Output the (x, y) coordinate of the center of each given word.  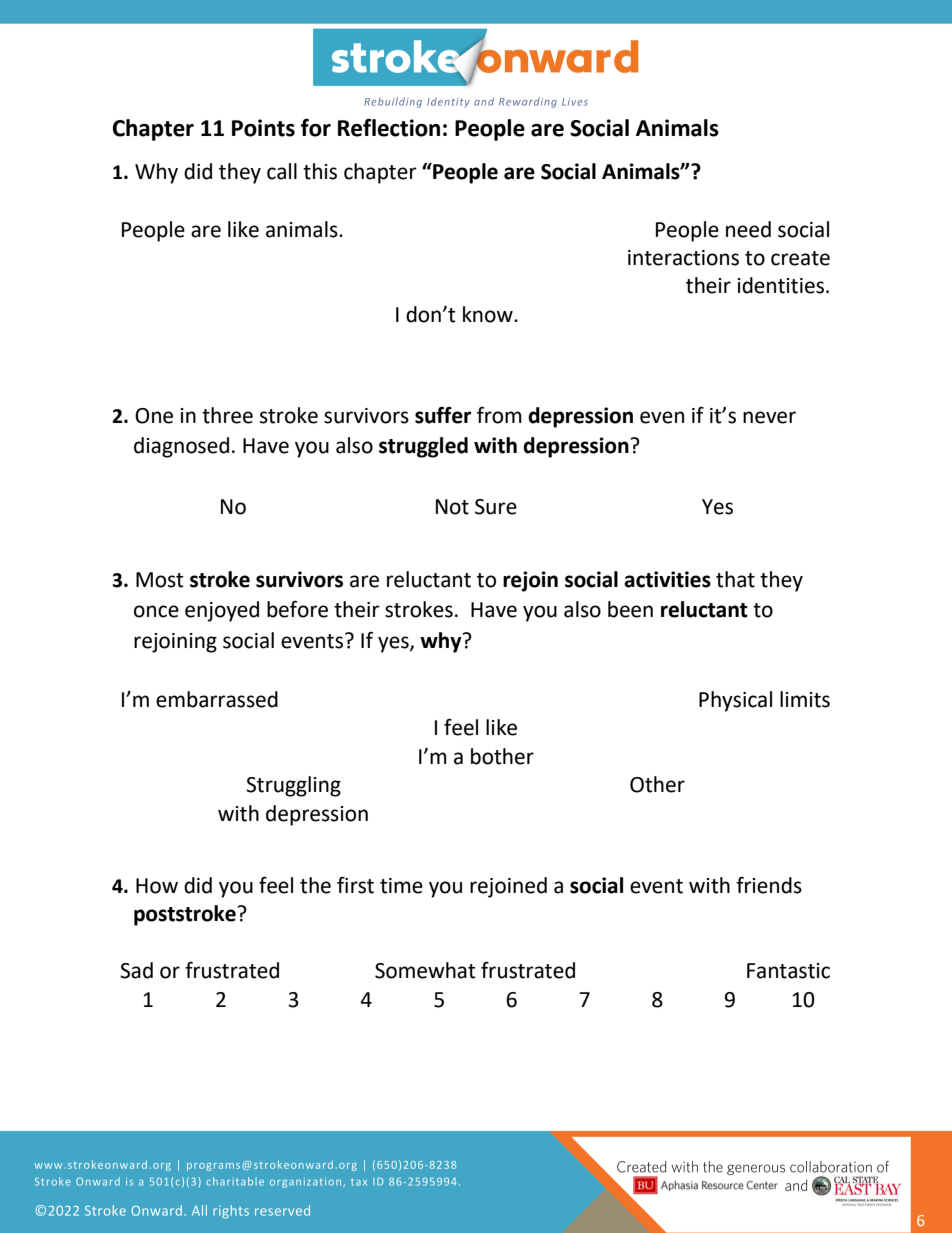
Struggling (293, 786)
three (227, 415)
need (748, 229)
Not (452, 507)
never (769, 417)
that (735, 579)
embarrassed (217, 699)
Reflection (389, 128)
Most (160, 580)
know (489, 314)
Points (263, 128)
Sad (136, 970)
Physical (735, 701)
